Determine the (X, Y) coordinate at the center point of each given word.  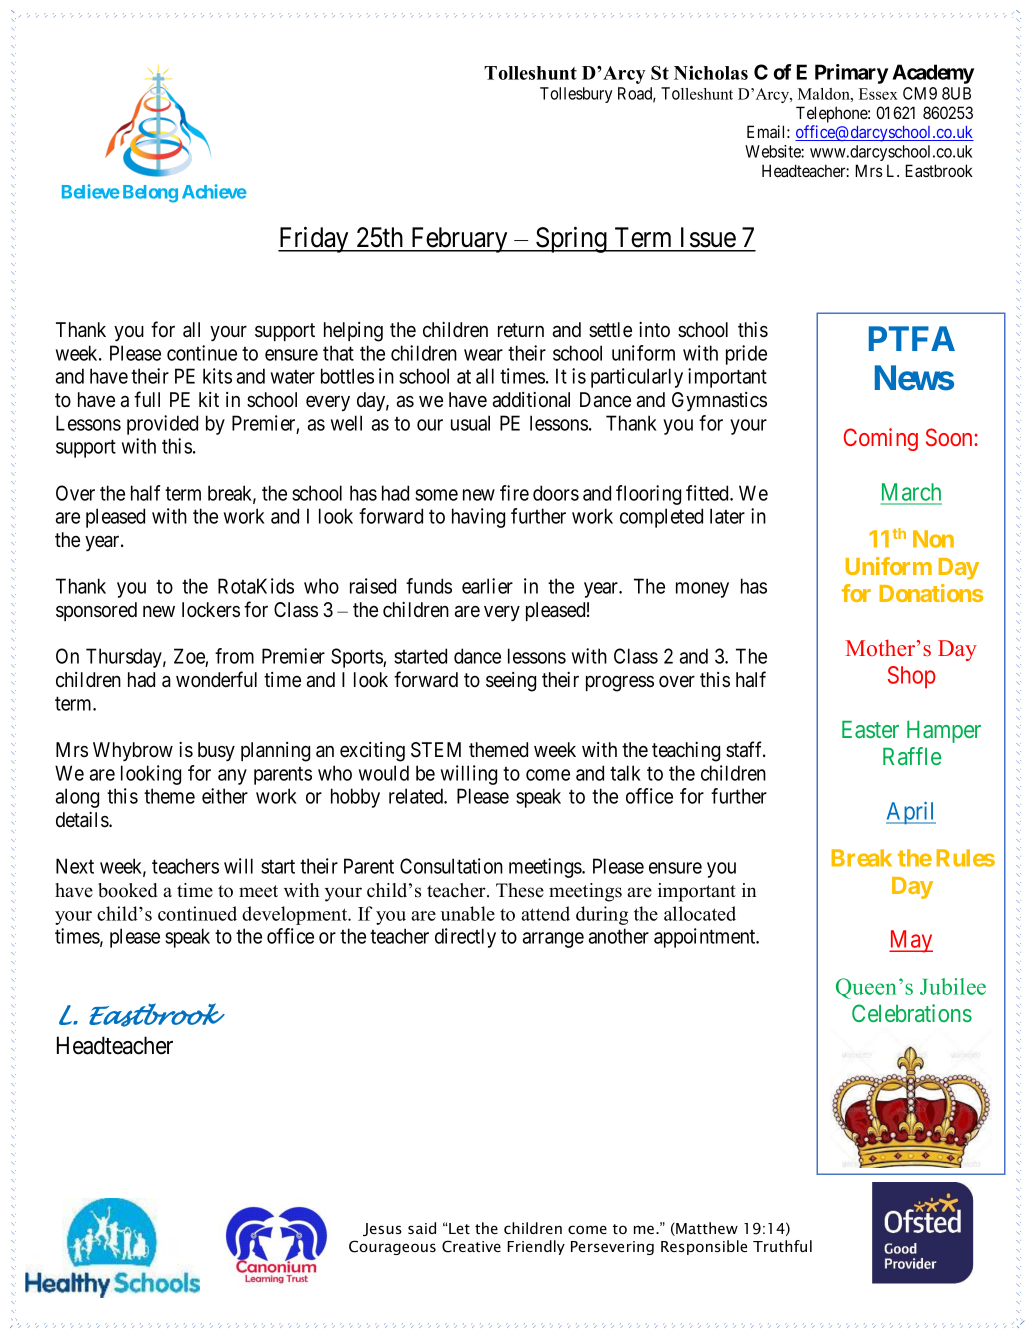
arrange (553, 940)
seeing (511, 682)
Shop (912, 677)
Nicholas (711, 72)
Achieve (214, 191)
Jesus (382, 1229)
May (911, 941)
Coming (881, 439)
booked (128, 890)
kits (217, 376)
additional (531, 400)
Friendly (536, 1247)
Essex (878, 94)
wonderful (216, 679)
